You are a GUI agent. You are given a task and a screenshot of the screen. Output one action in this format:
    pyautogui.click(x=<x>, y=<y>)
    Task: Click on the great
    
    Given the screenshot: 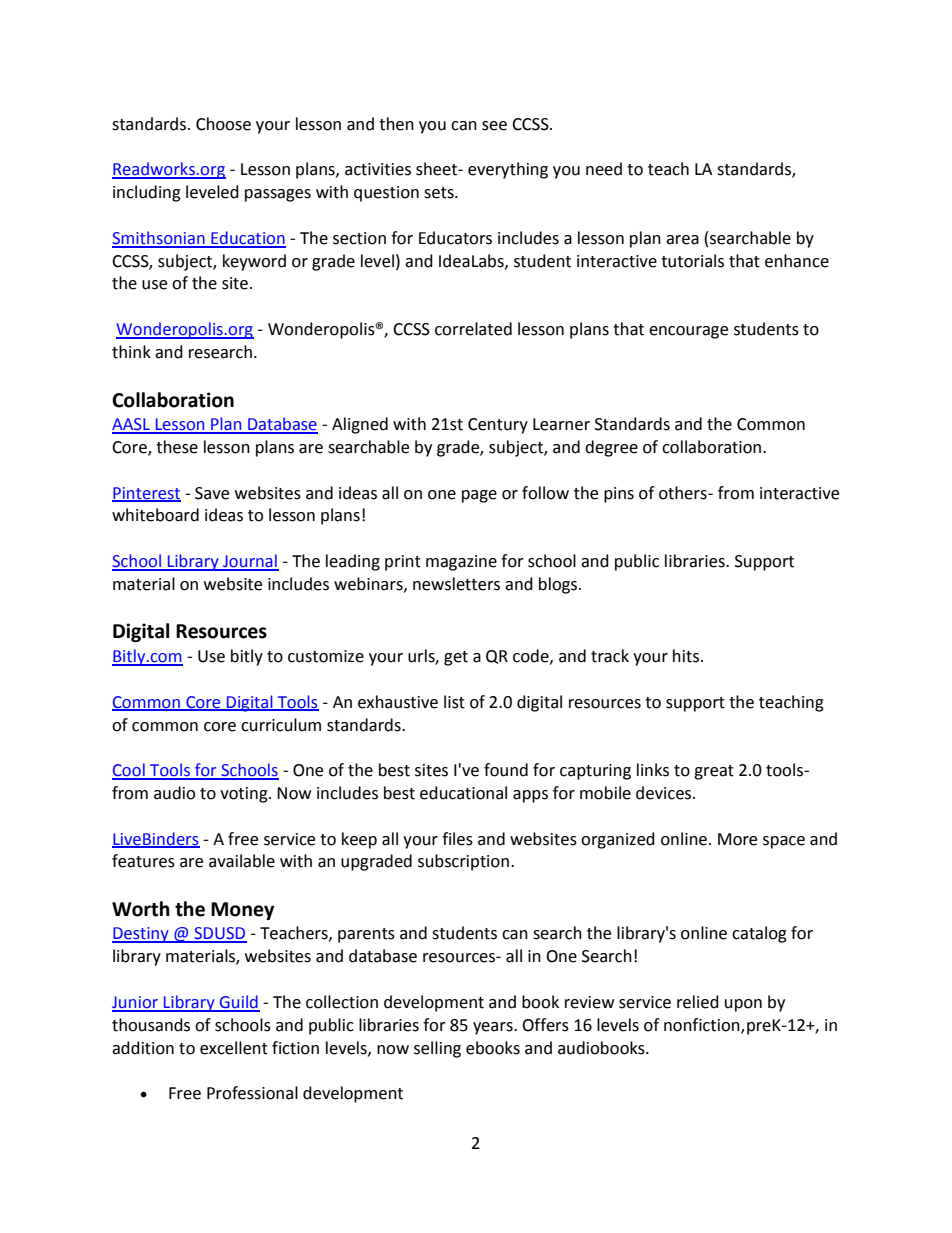 What is the action you would take?
    pyautogui.click(x=714, y=772)
